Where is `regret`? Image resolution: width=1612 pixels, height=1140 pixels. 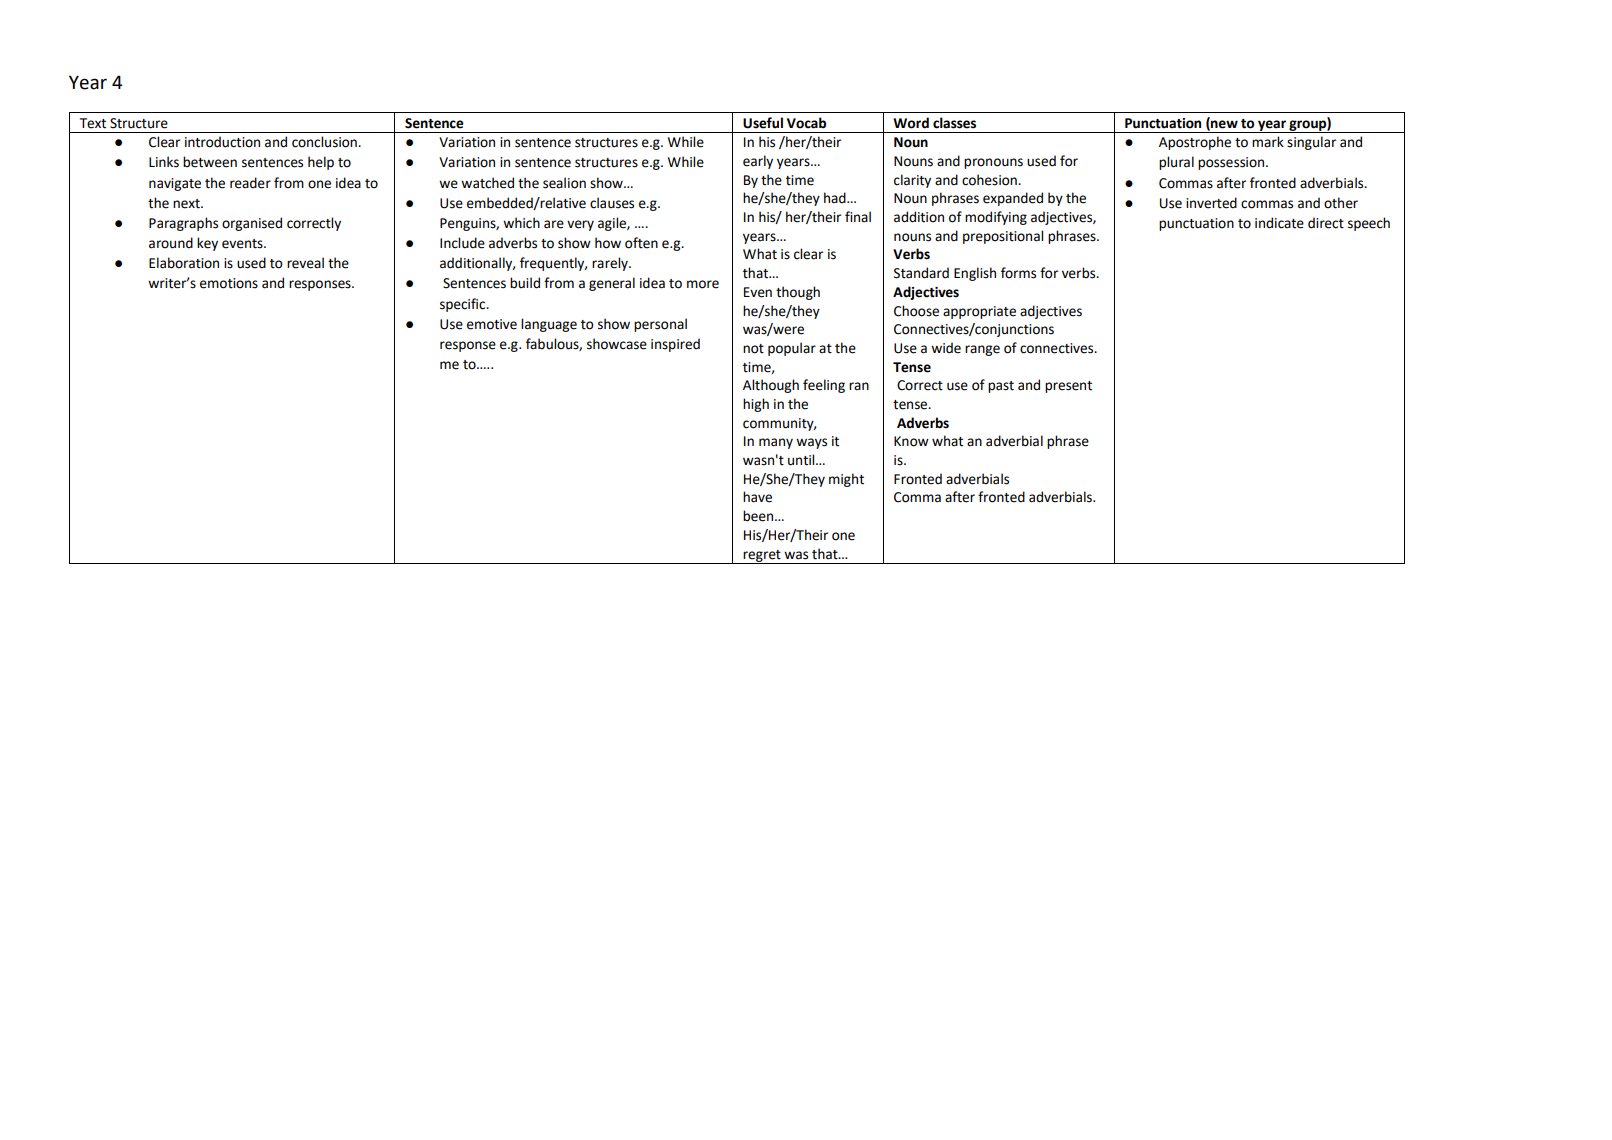 regret is located at coordinates (762, 557).
